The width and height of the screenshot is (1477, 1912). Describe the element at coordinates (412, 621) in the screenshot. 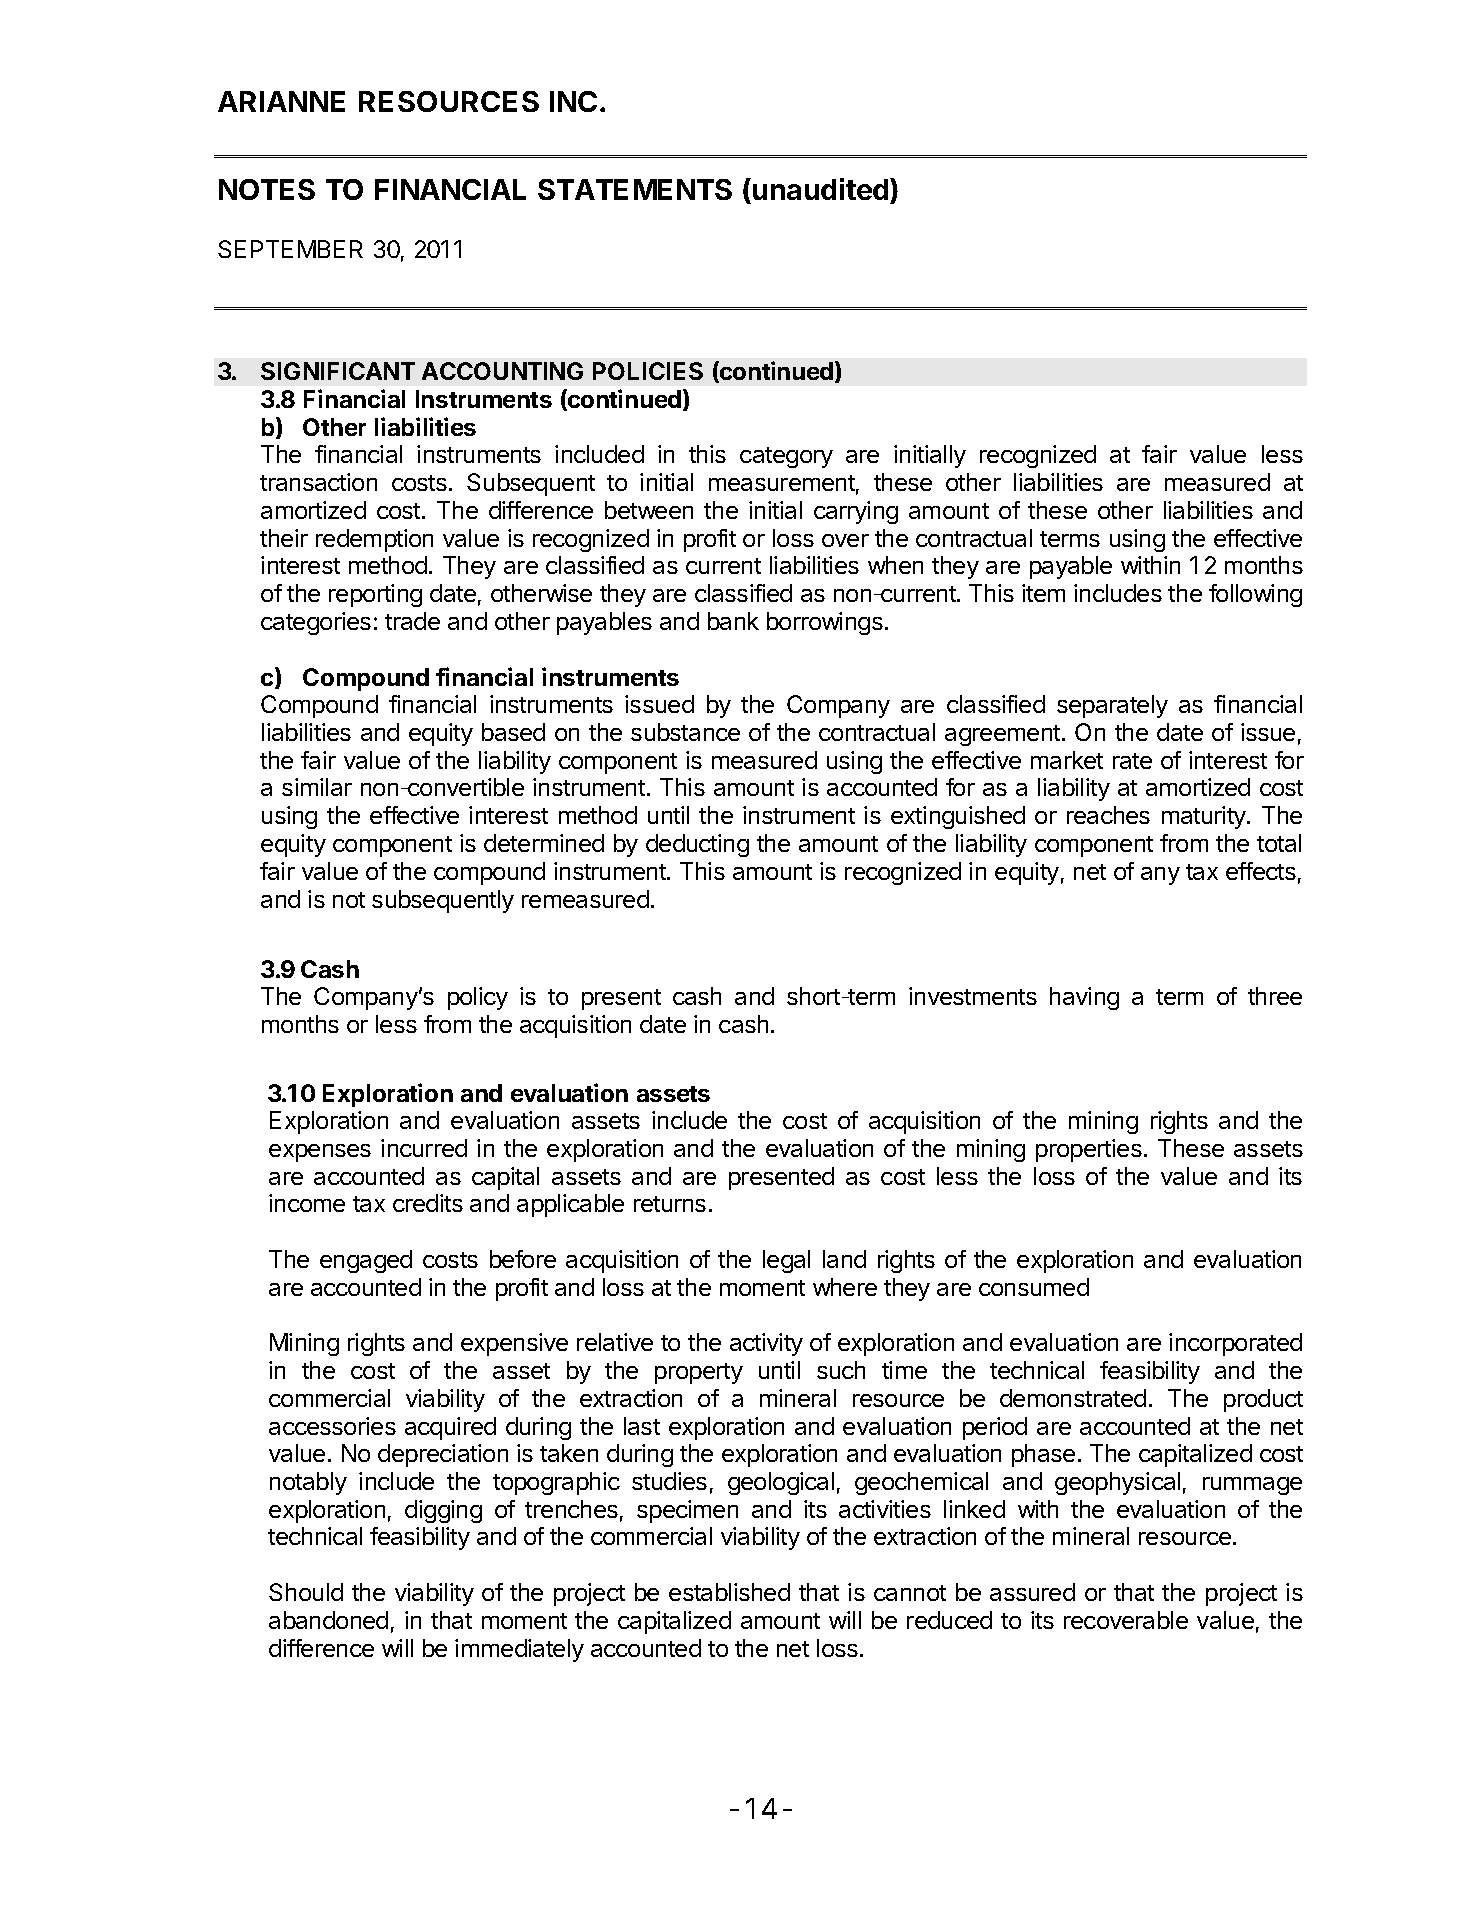

I see `trade` at that location.
